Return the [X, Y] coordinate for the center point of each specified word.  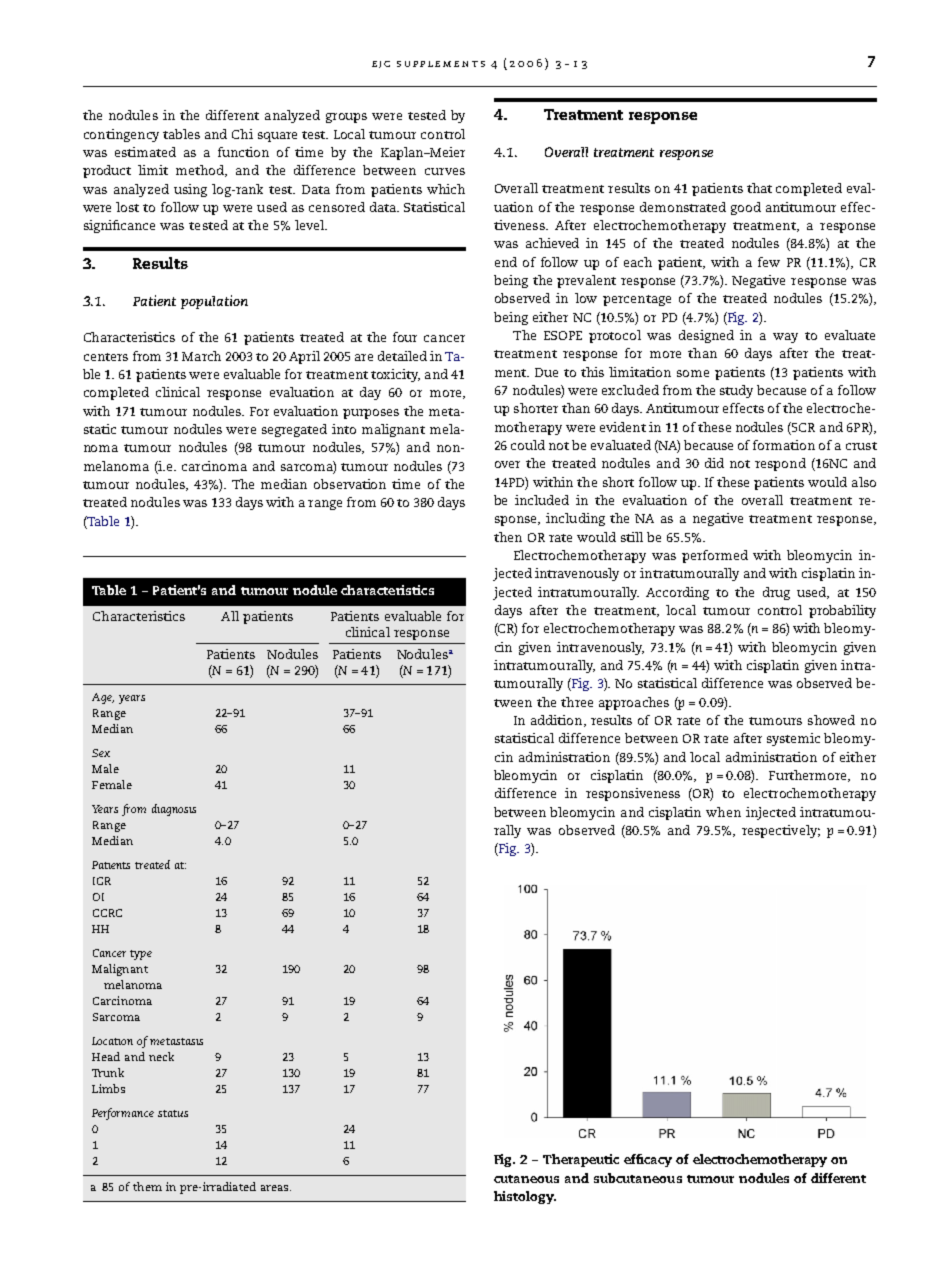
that [759, 188]
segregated [294, 430]
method [201, 171]
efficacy [648, 1160]
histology [525, 1197]
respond [780, 464]
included [542, 500]
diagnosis [174, 810]
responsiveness [633, 794]
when [723, 812]
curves [445, 171]
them [147, 1186]
